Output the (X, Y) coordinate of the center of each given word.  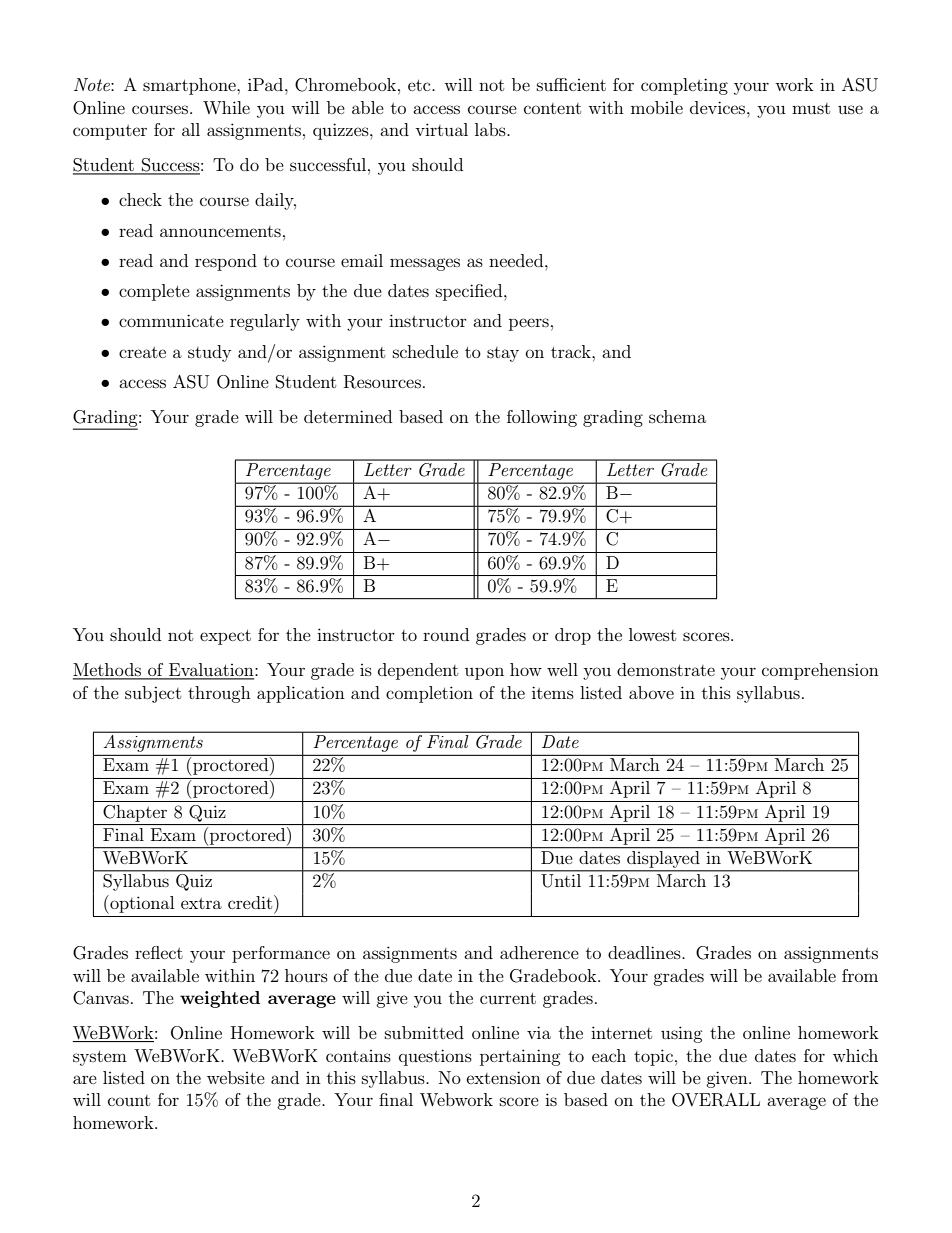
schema (677, 416)
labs (491, 129)
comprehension (820, 671)
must (811, 108)
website (236, 1077)
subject (153, 694)
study (209, 353)
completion (429, 694)
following (542, 418)
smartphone (190, 86)
